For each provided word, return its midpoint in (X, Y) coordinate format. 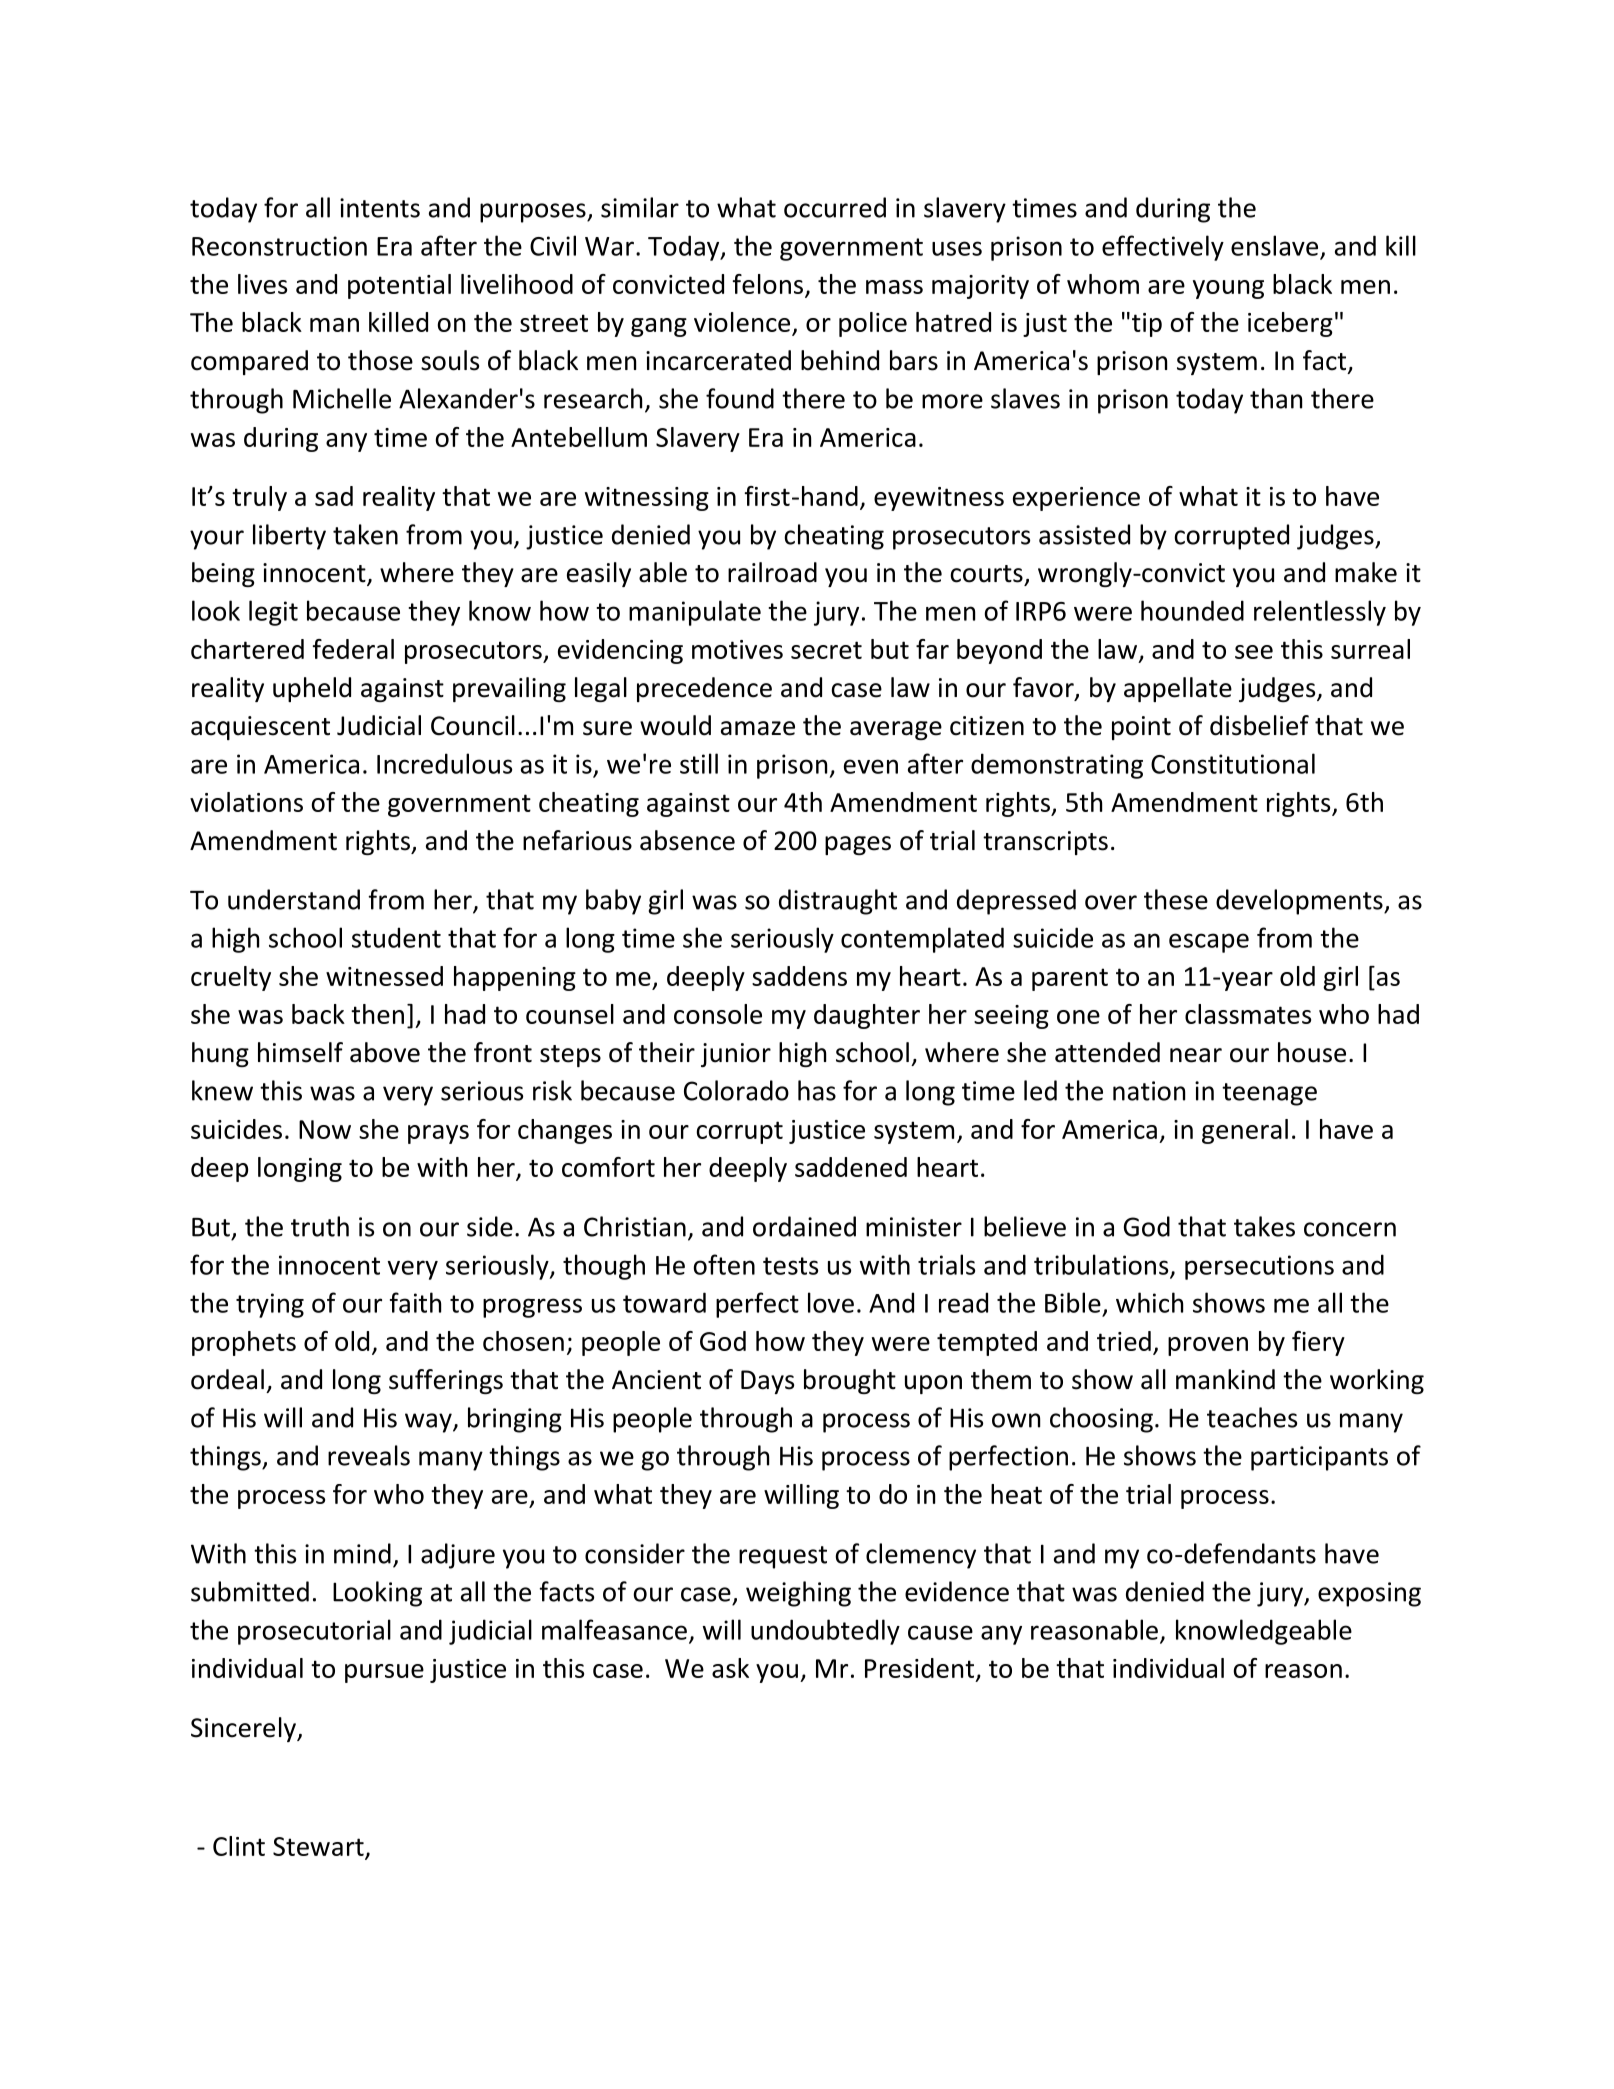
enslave (1274, 245)
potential (399, 286)
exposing (1369, 1594)
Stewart (318, 1846)
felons (768, 284)
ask (730, 1668)
